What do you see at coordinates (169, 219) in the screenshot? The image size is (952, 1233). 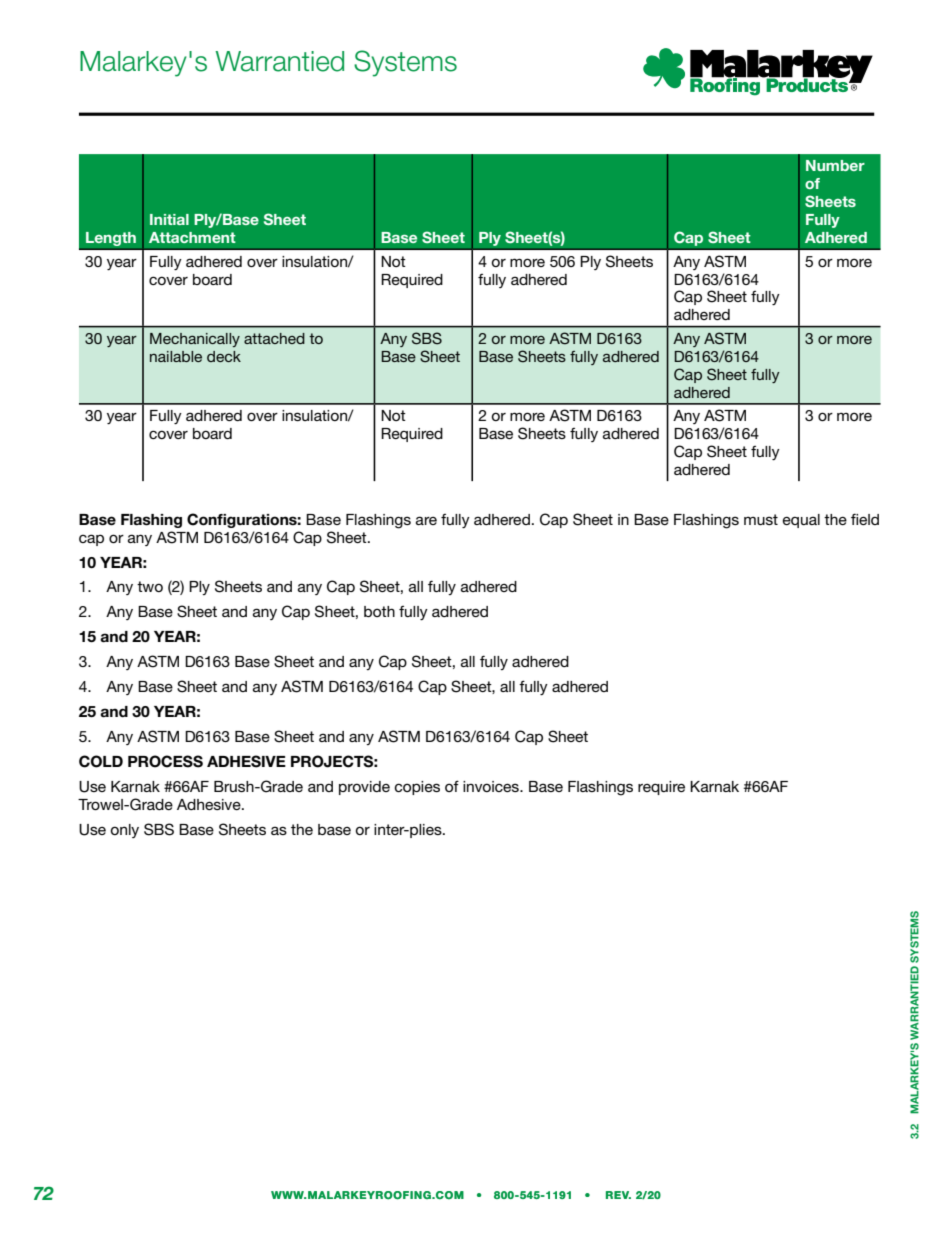 I see `Initial` at bounding box center [169, 219].
